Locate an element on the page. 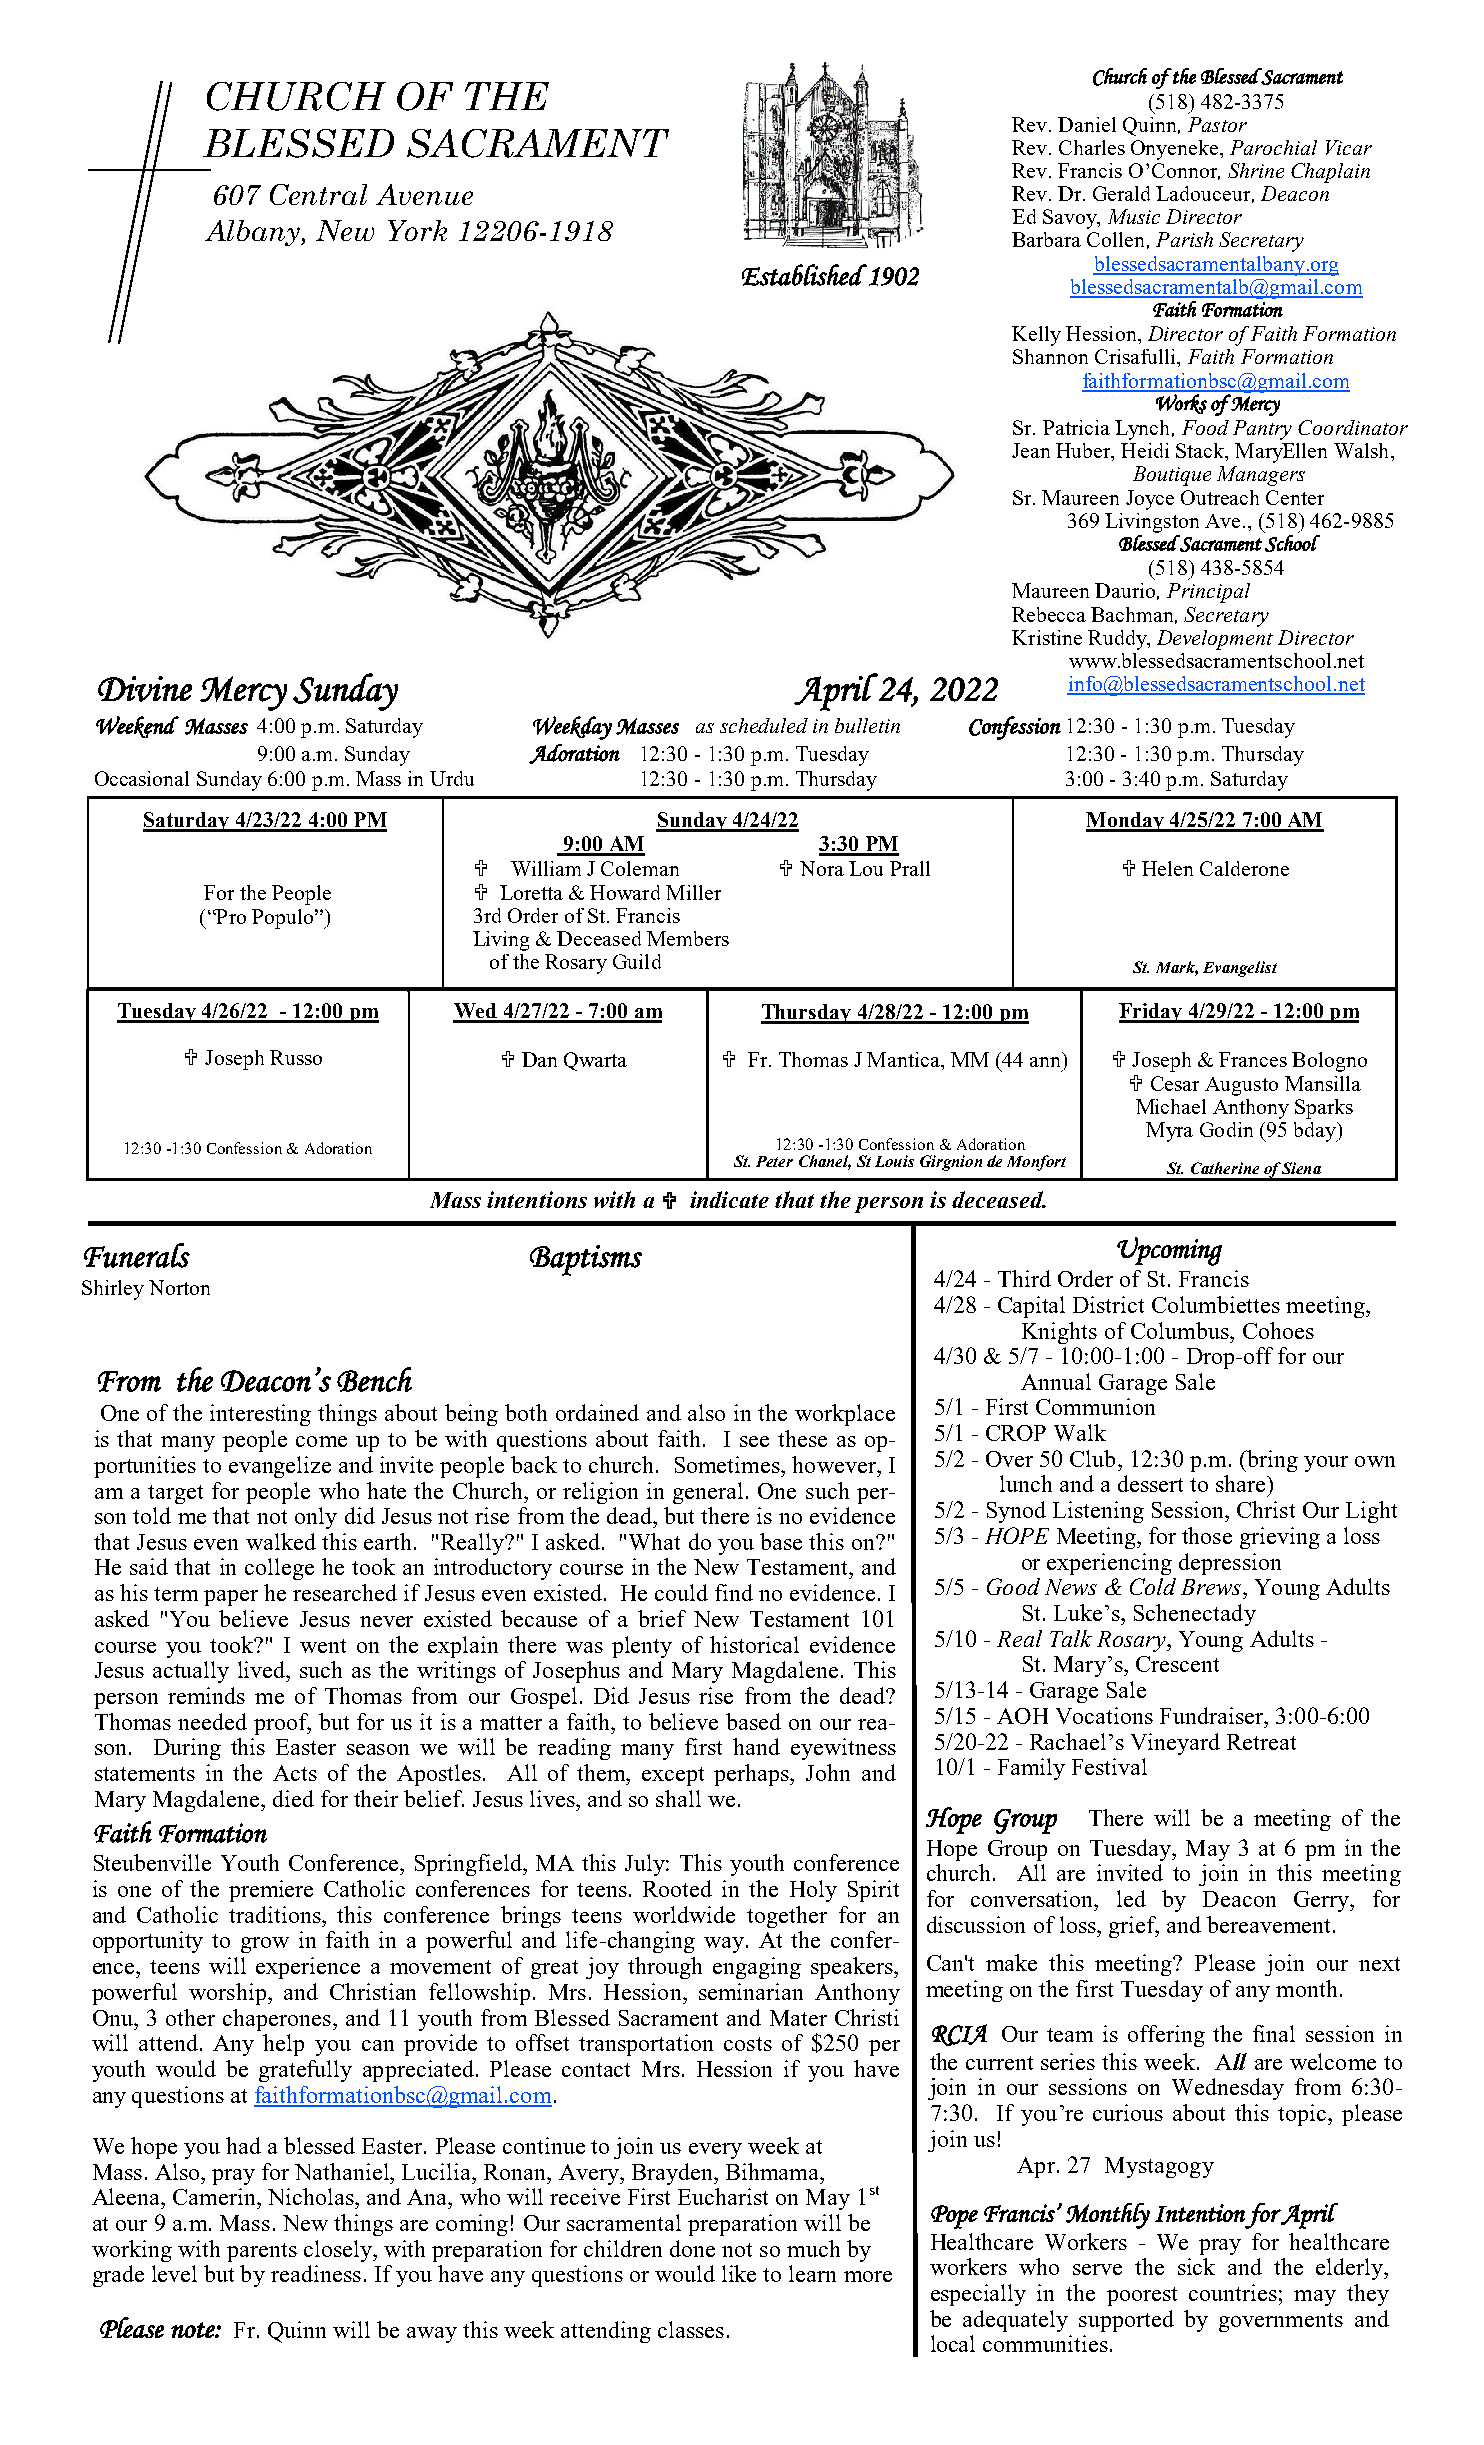 The width and height of the document is (1484, 2445). Retreat is located at coordinates (1261, 1742).
